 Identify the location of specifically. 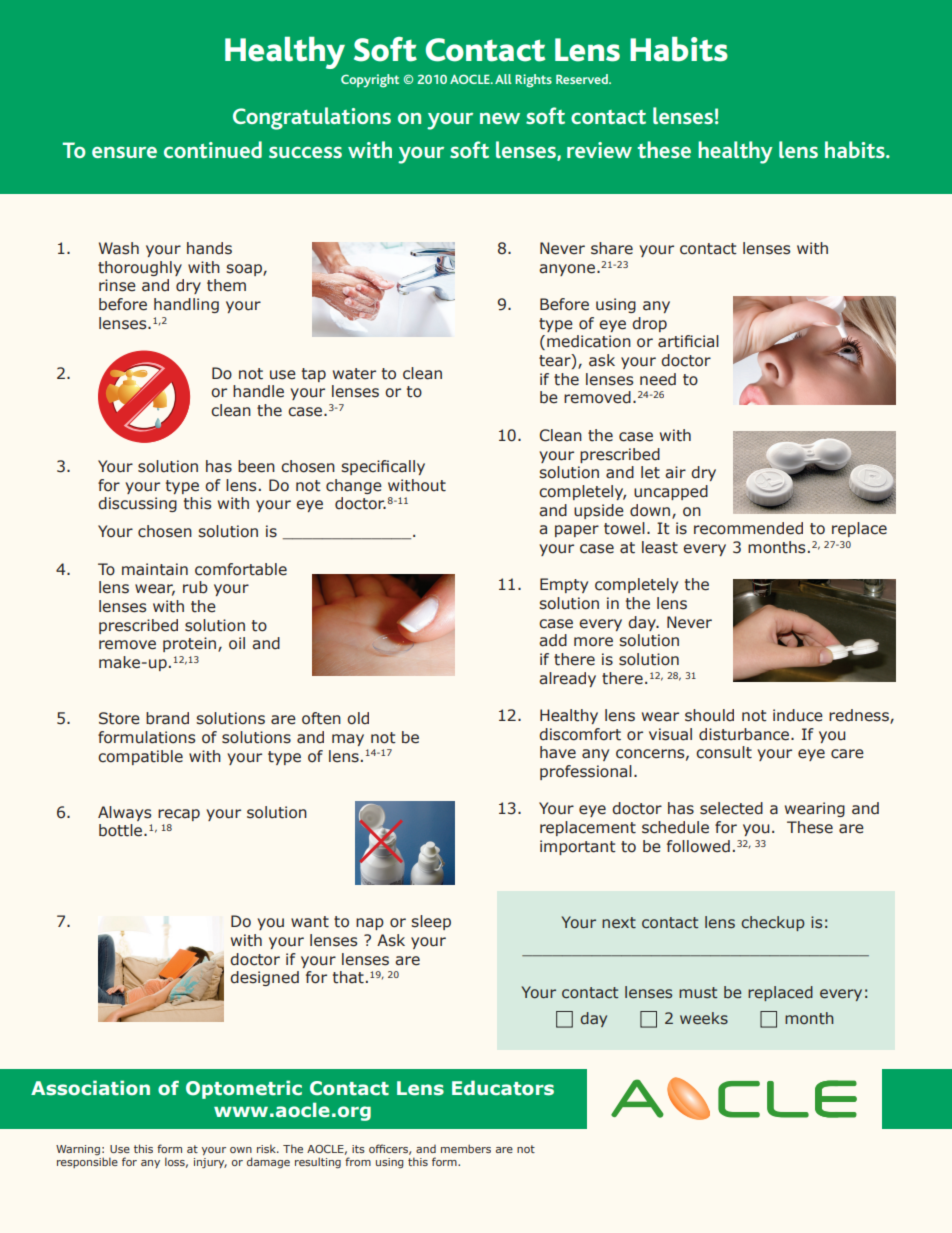
(383, 467).
